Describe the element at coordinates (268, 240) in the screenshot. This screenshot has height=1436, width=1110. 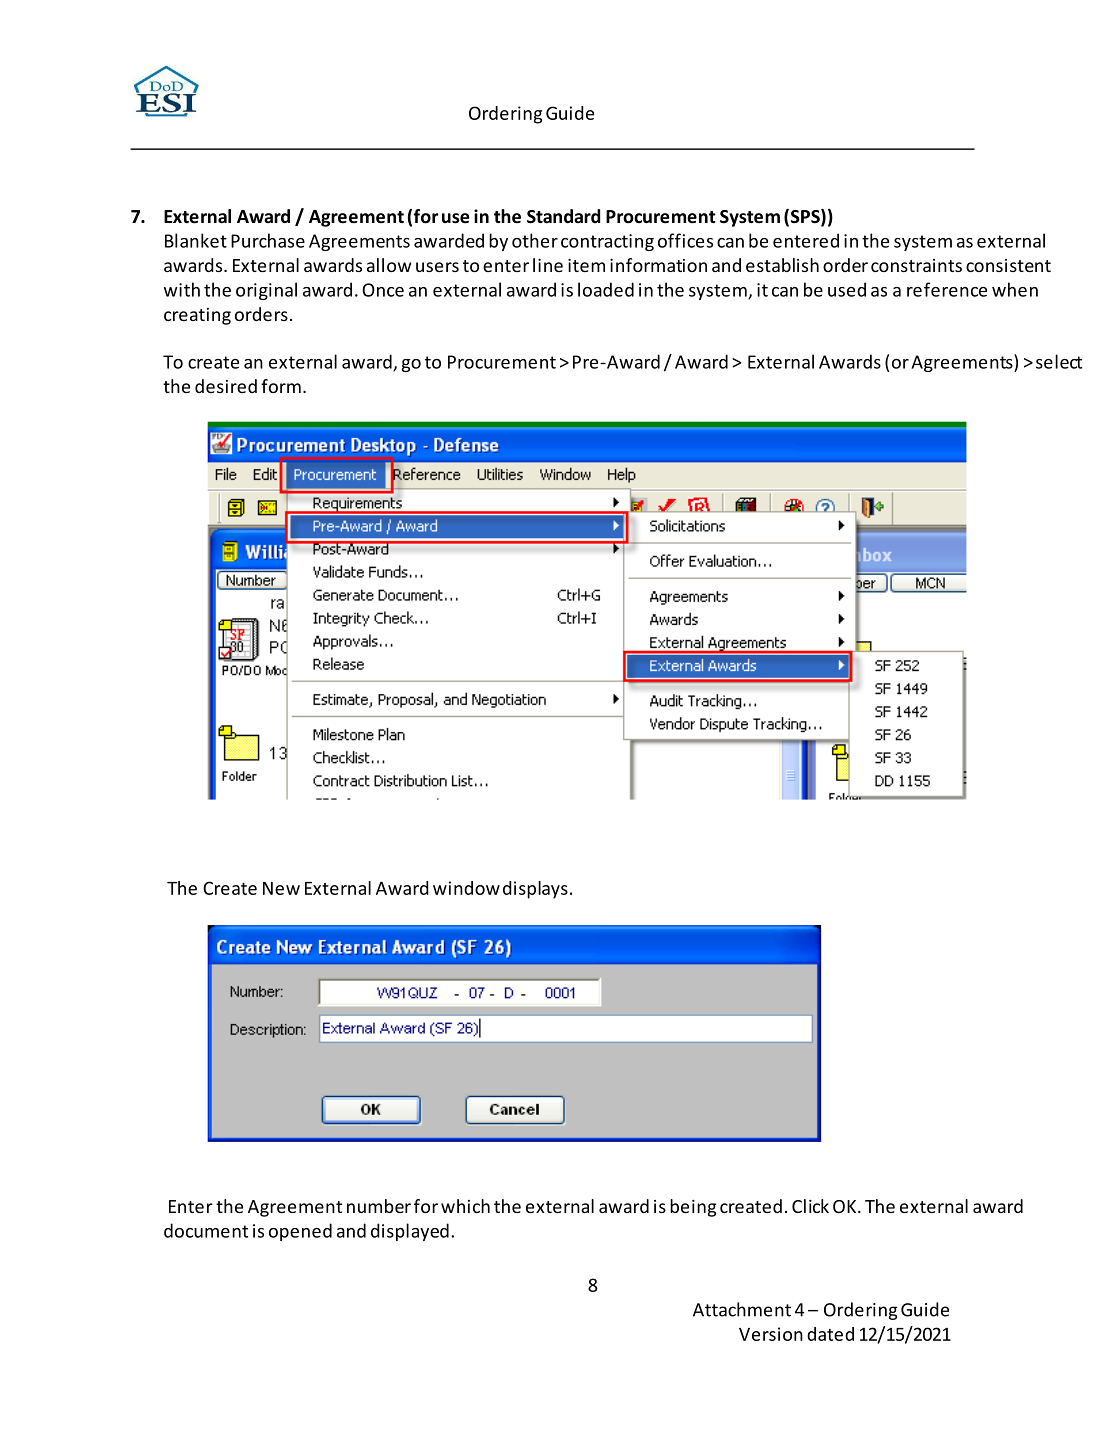
I see `Purchase` at that location.
